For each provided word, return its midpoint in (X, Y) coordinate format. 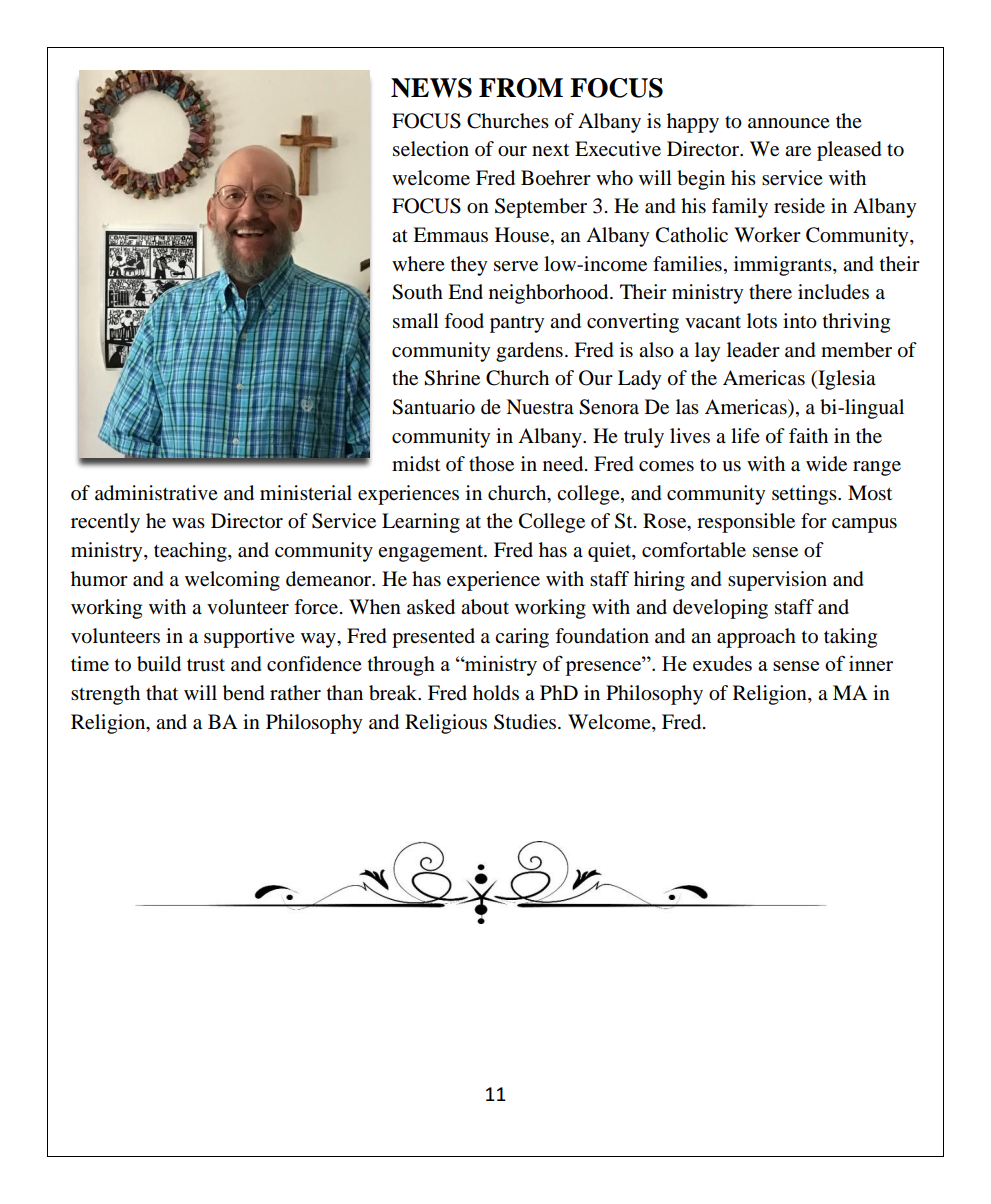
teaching (191, 552)
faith (808, 436)
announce (789, 123)
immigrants (784, 266)
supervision (777, 581)
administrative (156, 493)
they (469, 266)
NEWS (431, 88)
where (418, 264)
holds (496, 693)
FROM (521, 88)
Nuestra (540, 407)
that (162, 693)
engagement (432, 553)
